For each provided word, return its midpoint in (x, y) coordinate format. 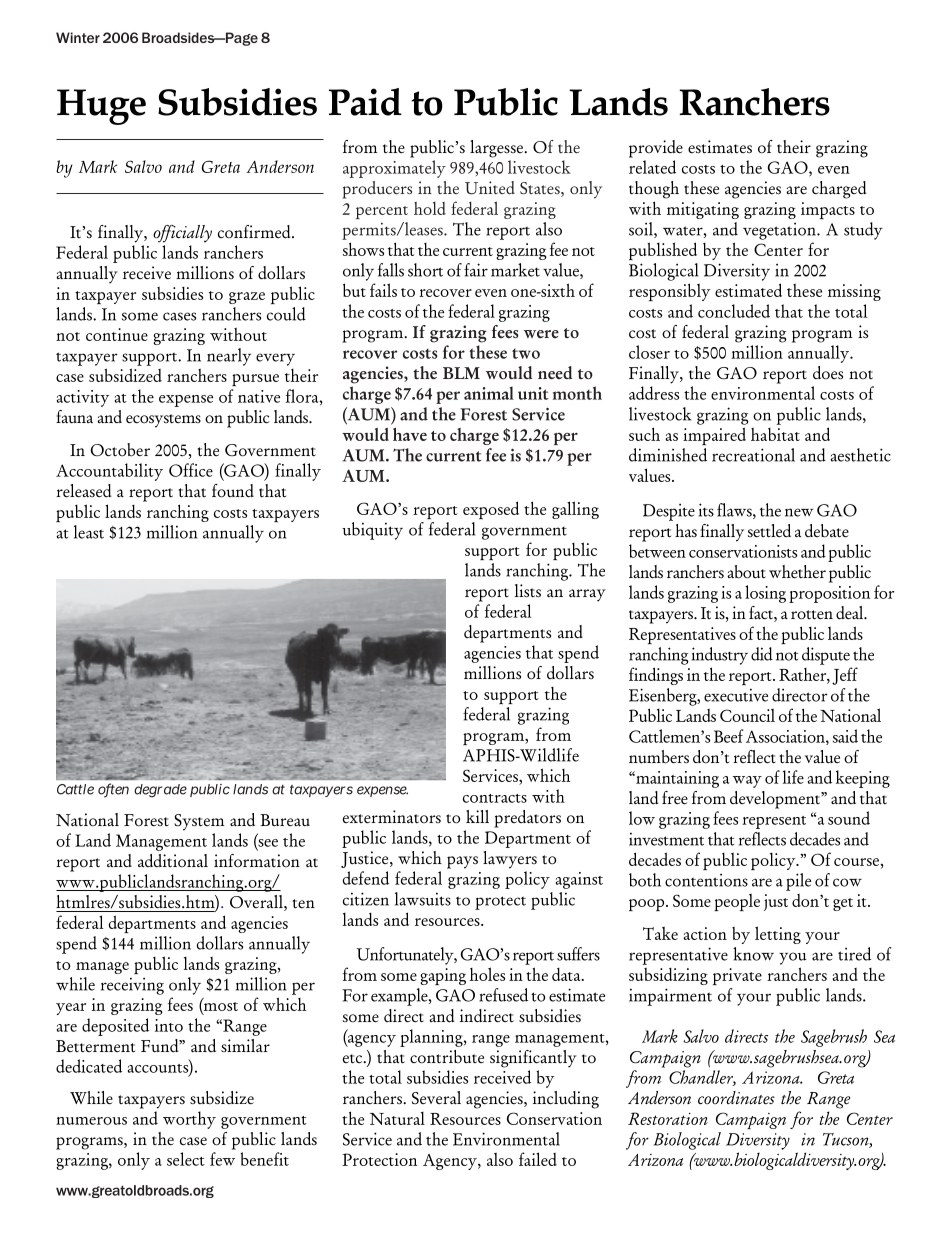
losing (765, 594)
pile (798, 882)
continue (117, 334)
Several (436, 1098)
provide (656, 149)
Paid (365, 102)
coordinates (736, 1098)
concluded (734, 311)
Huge (101, 107)
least (89, 532)
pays (462, 862)
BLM (461, 373)
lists (528, 591)
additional (173, 860)
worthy (189, 1120)
